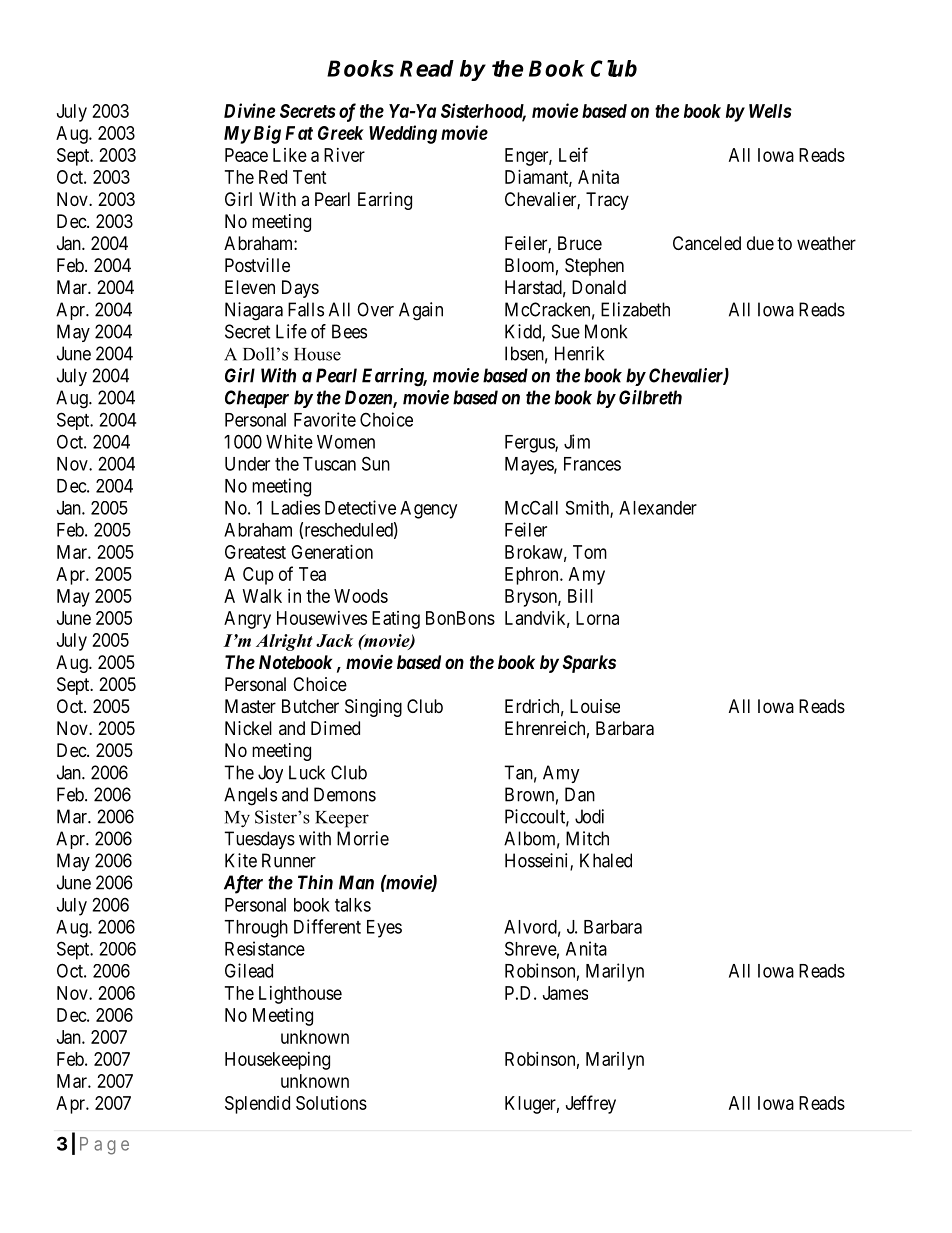 Image resolution: width=952 pixels, height=1233 pixels. Describe the element at coordinates (591, 1104) in the screenshot. I see `Jeffrey` at that location.
